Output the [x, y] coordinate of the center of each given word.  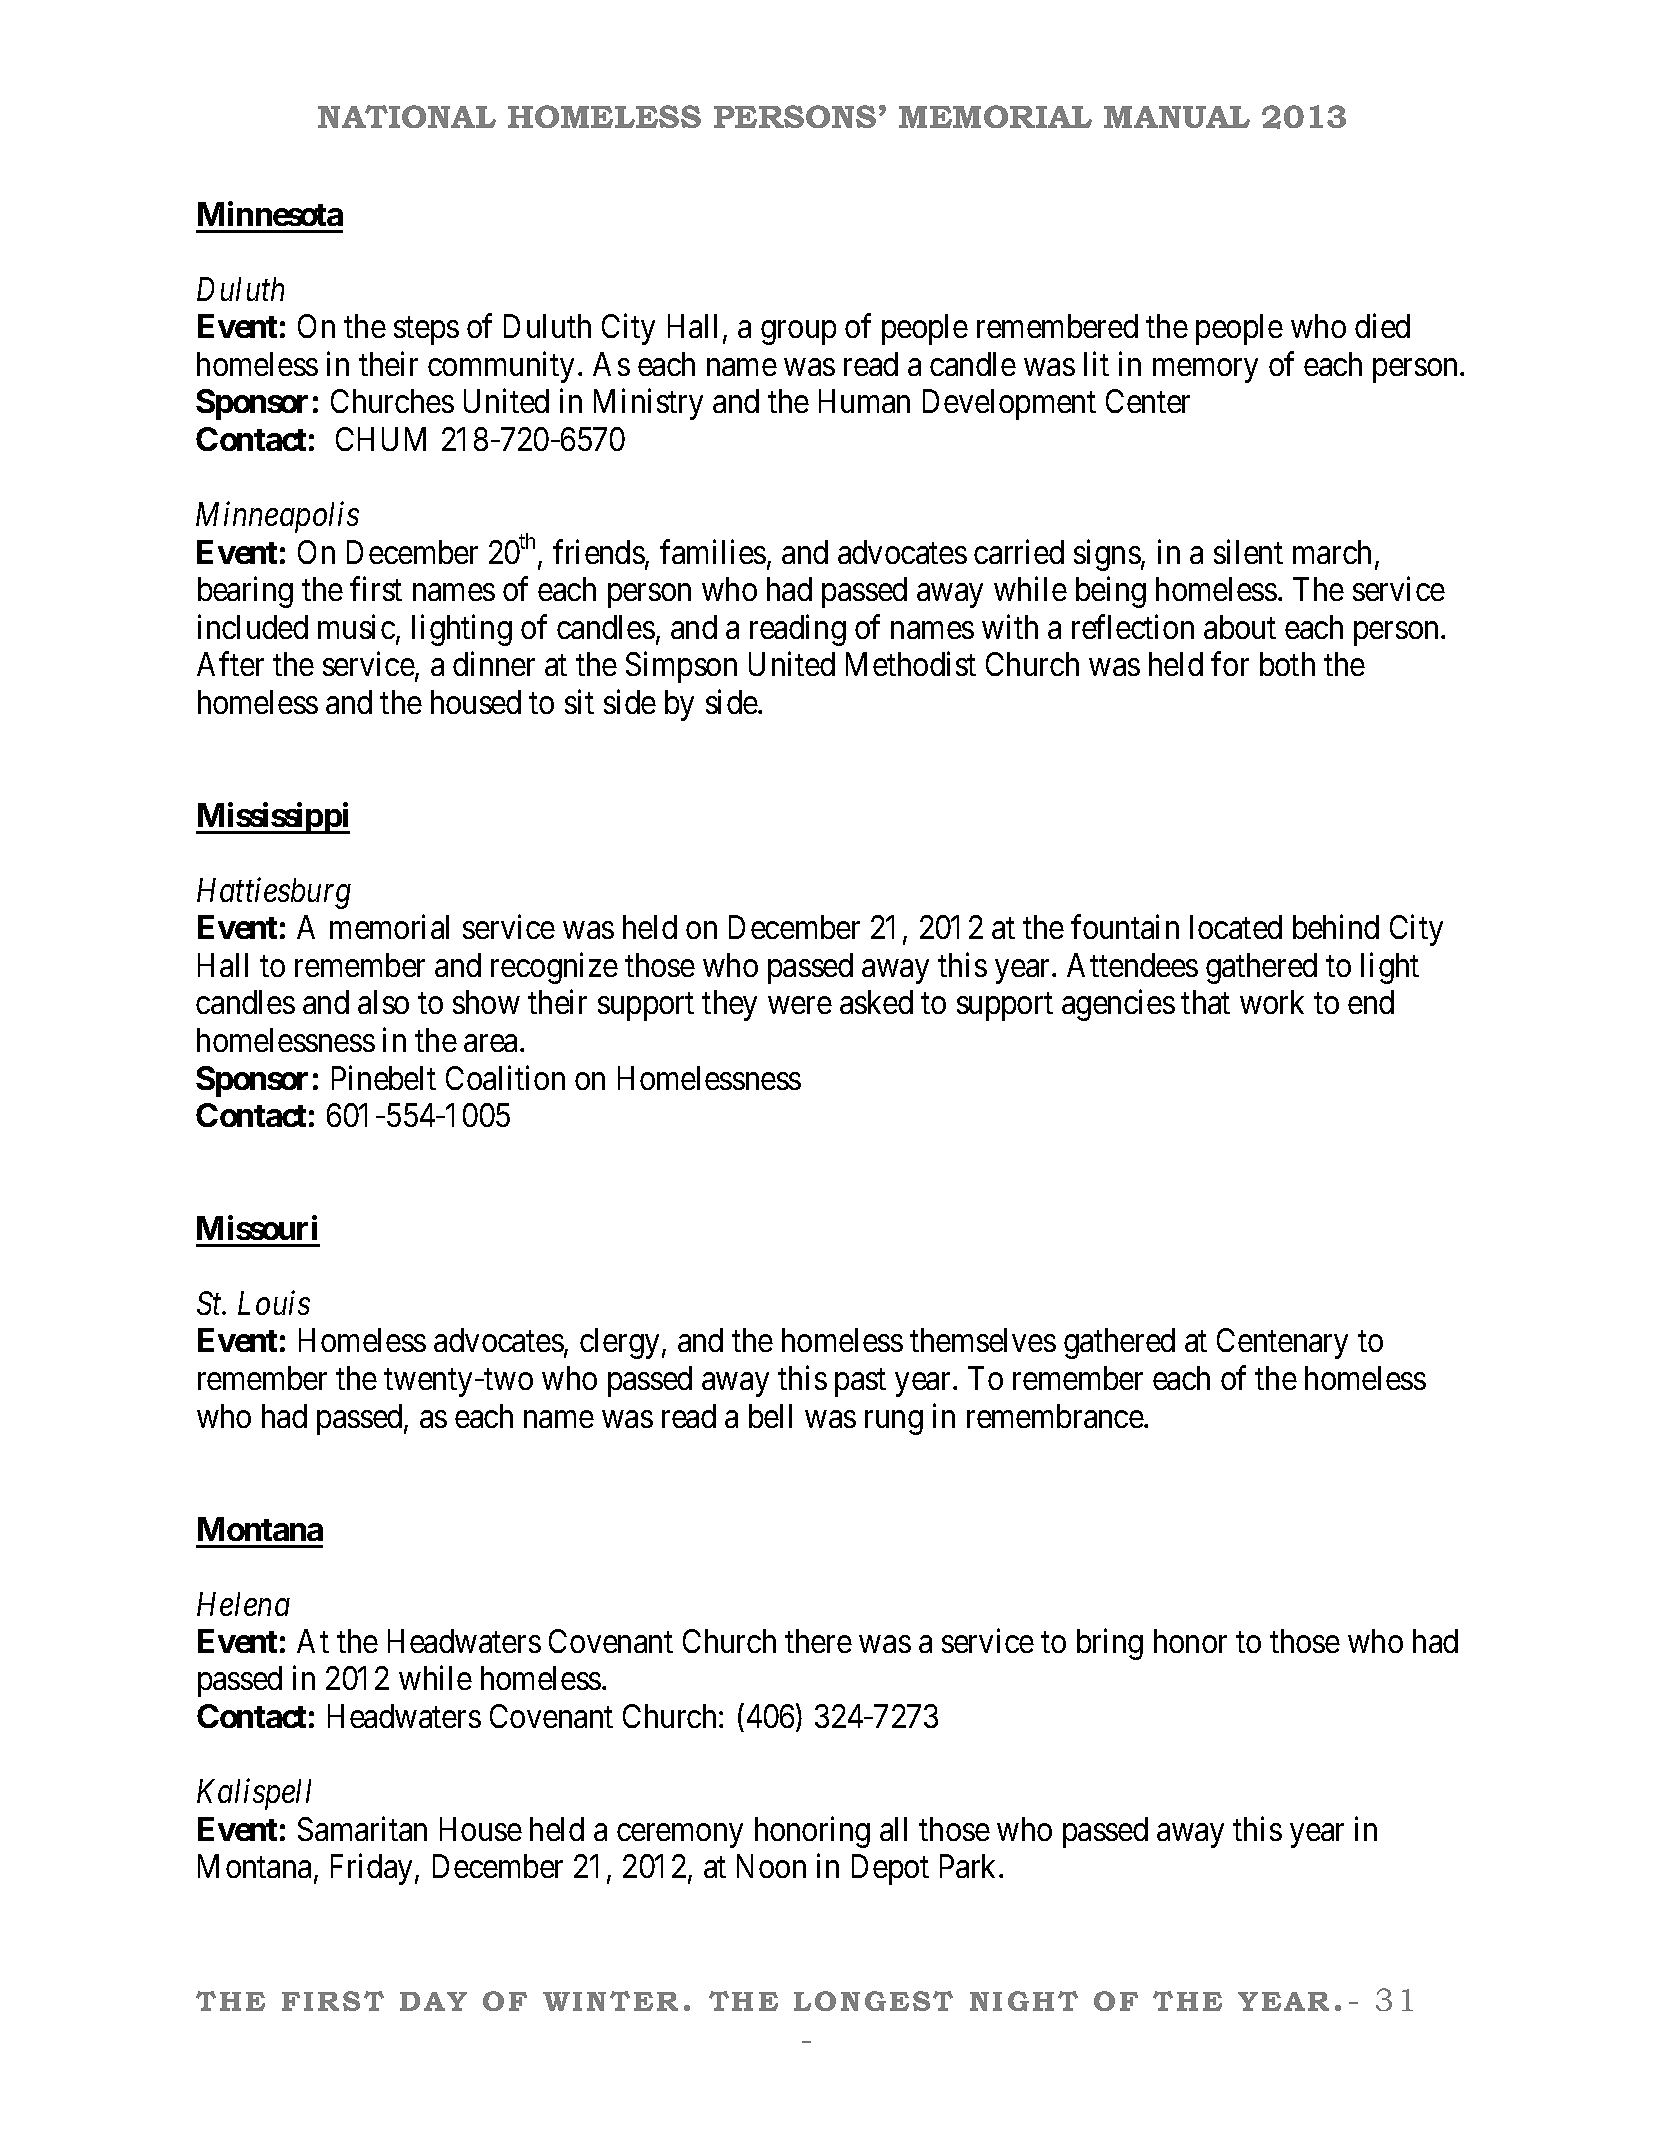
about [1240, 627]
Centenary [1282, 1343]
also [383, 1002]
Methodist [911, 664]
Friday [373, 1869]
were [800, 1005]
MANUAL [1177, 117]
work [1272, 1002]
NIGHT [1024, 2001]
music [356, 627]
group [798, 333]
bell [770, 1416]
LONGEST [873, 2001]
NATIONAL [407, 116]
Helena [243, 1604]
